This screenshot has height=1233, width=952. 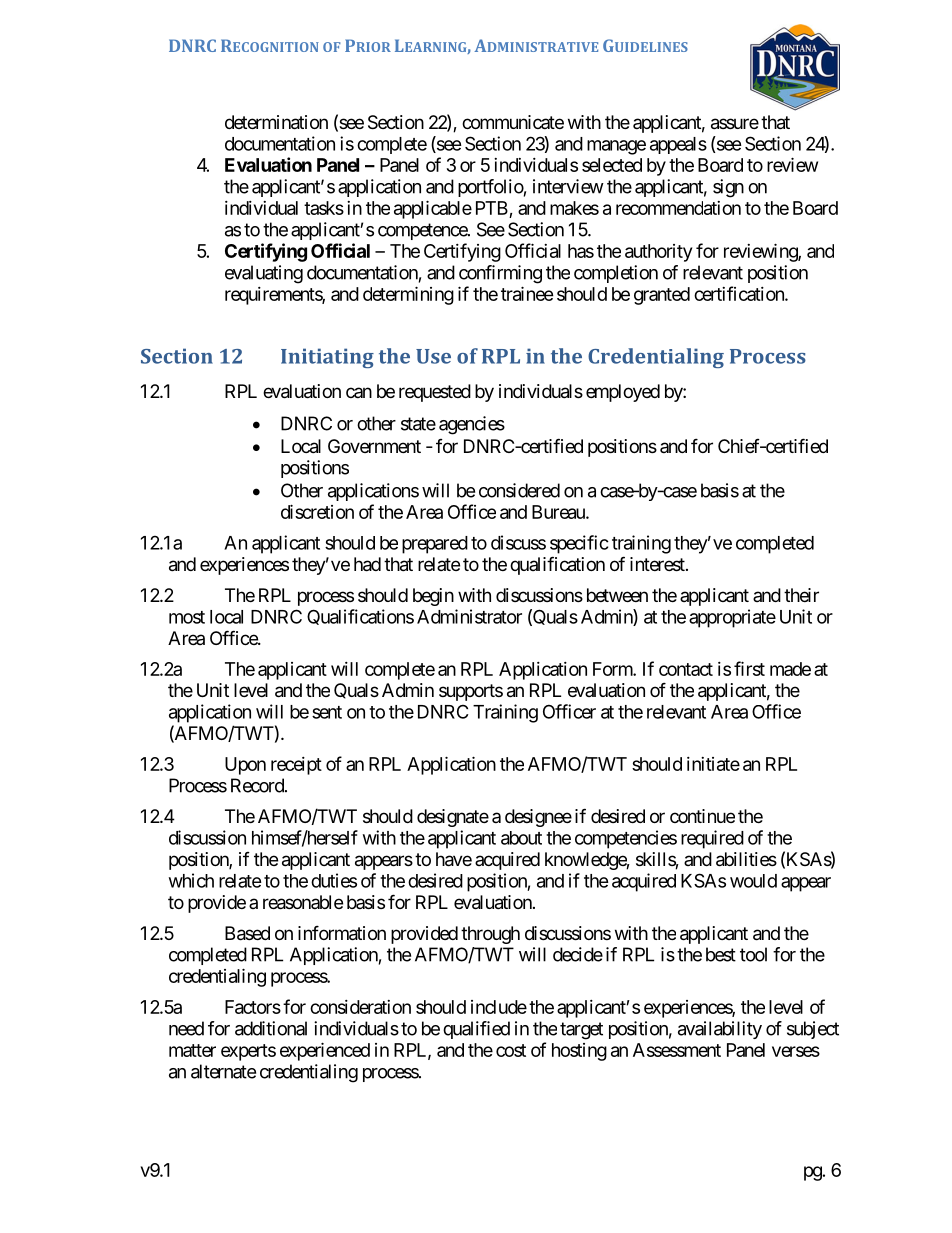 I want to click on discretion, so click(x=317, y=511).
